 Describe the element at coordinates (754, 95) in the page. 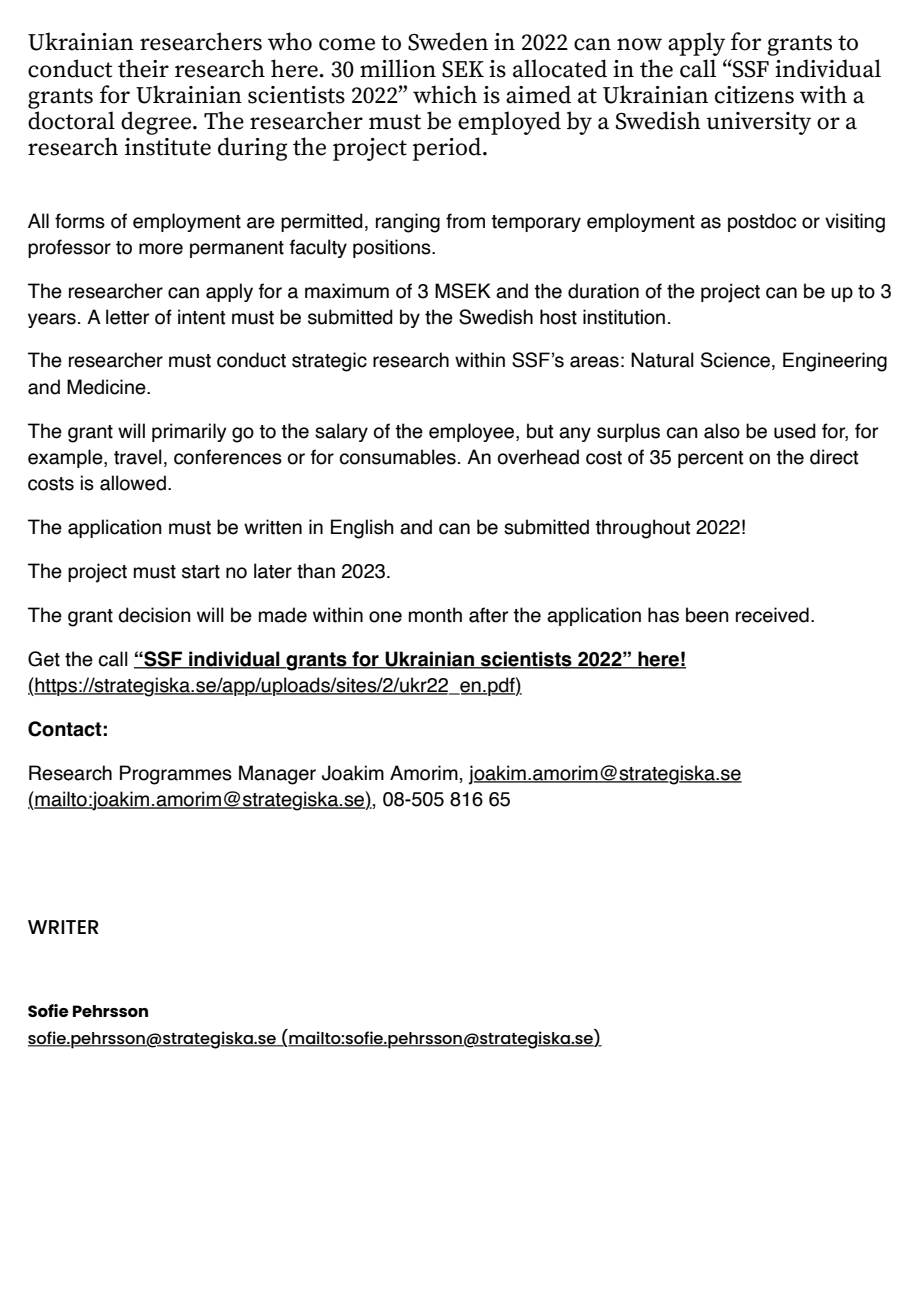

I see `citizens` at that location.
